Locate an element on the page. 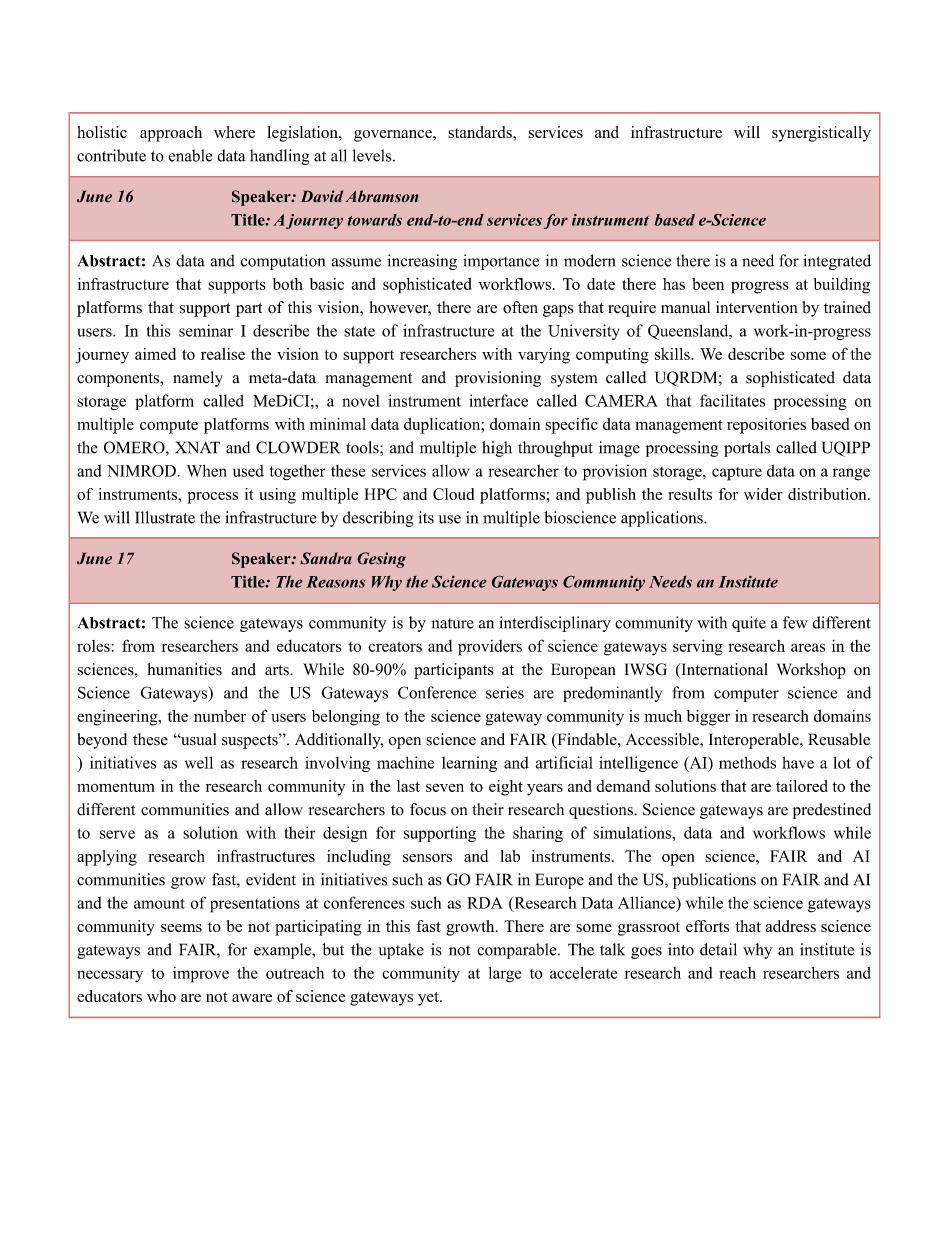 Image resolution: width=952 pixels, height=1233 pixels. humanities is located at coordinates (185, 669).
